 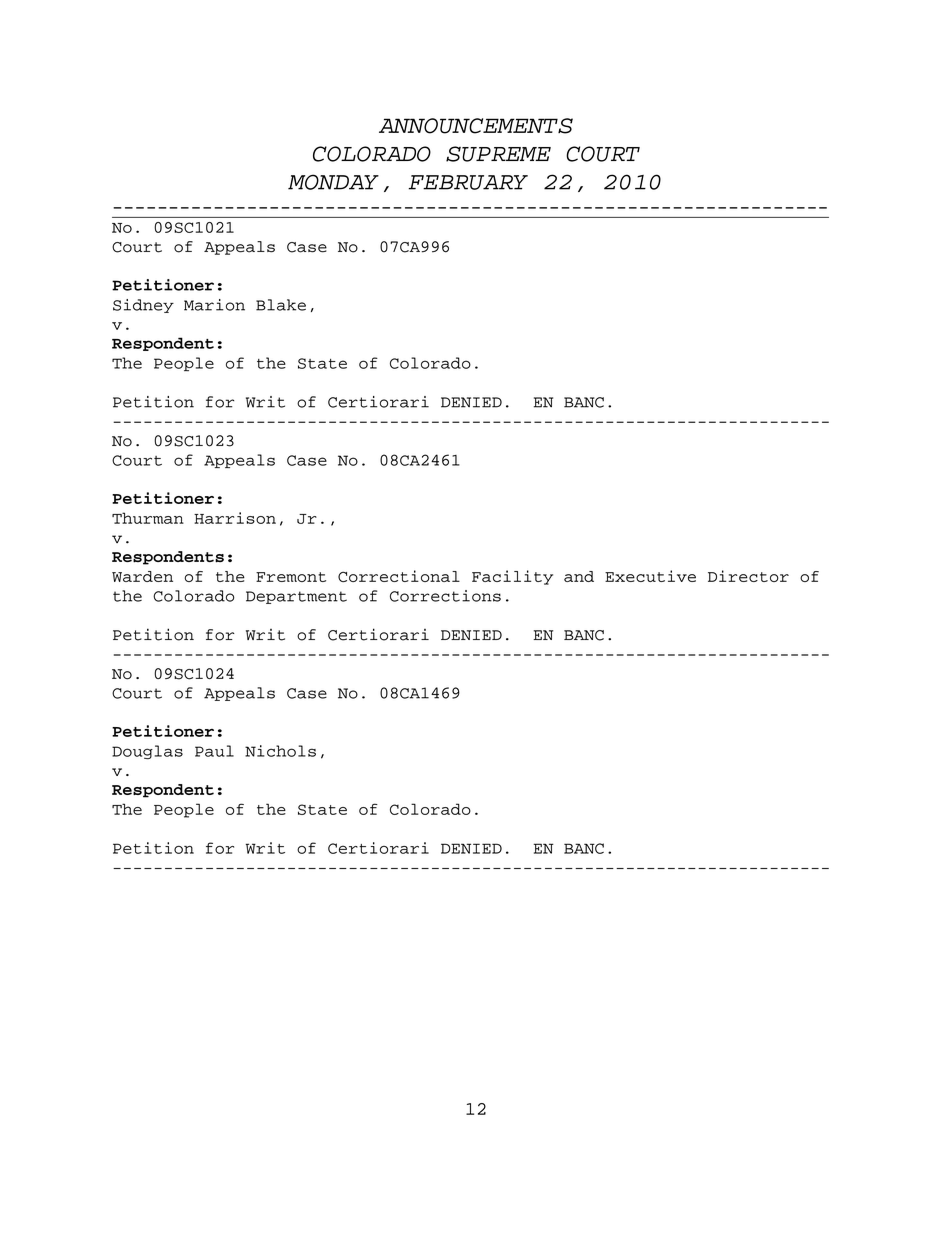 What do you see at coordinates (650, 576) in the screenshot?
I see `Executive` at bounding box center [650, 576].
